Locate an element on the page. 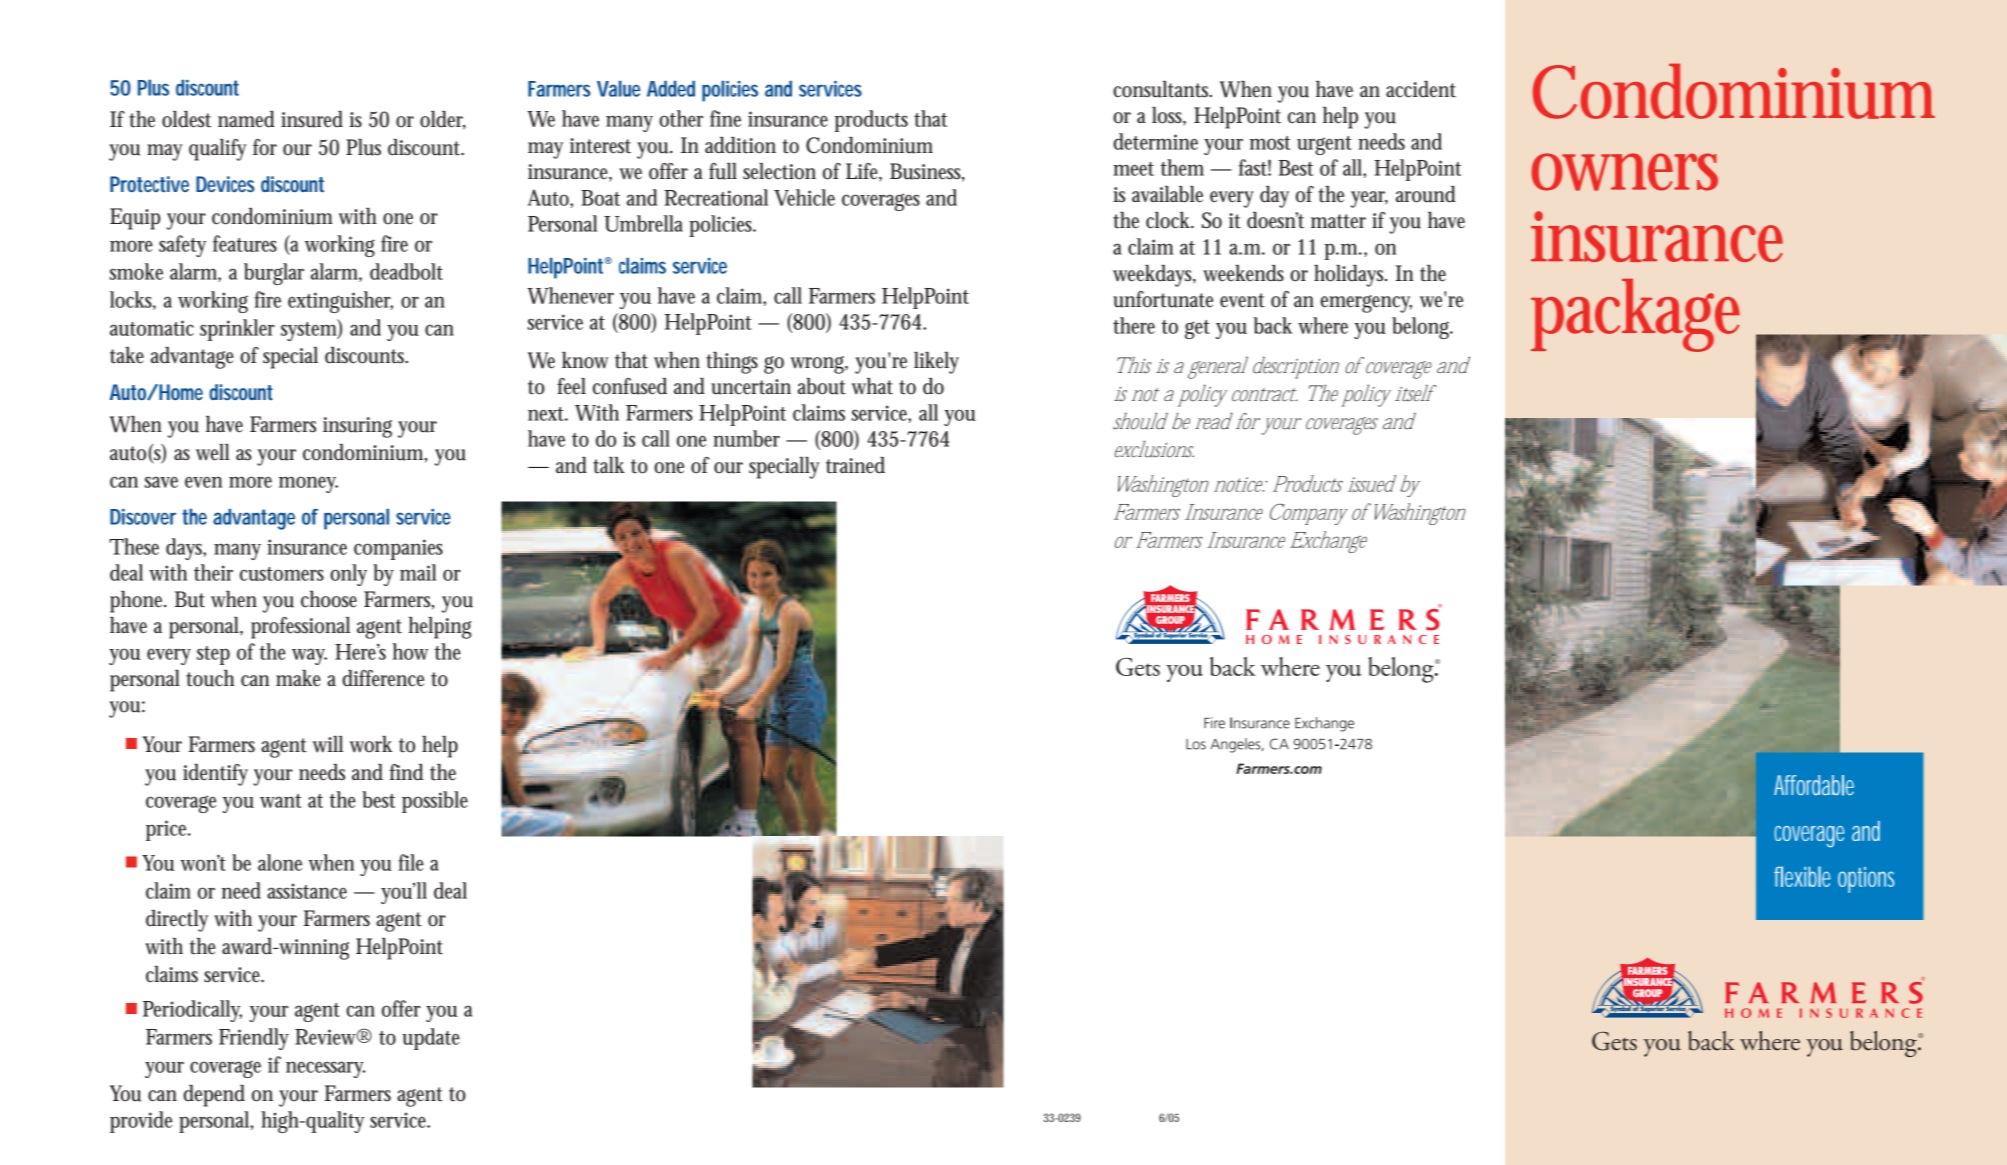 Image resolution: width=2007 pixels, height=1165 pixels. choose is located at coordinates (329, 599).
